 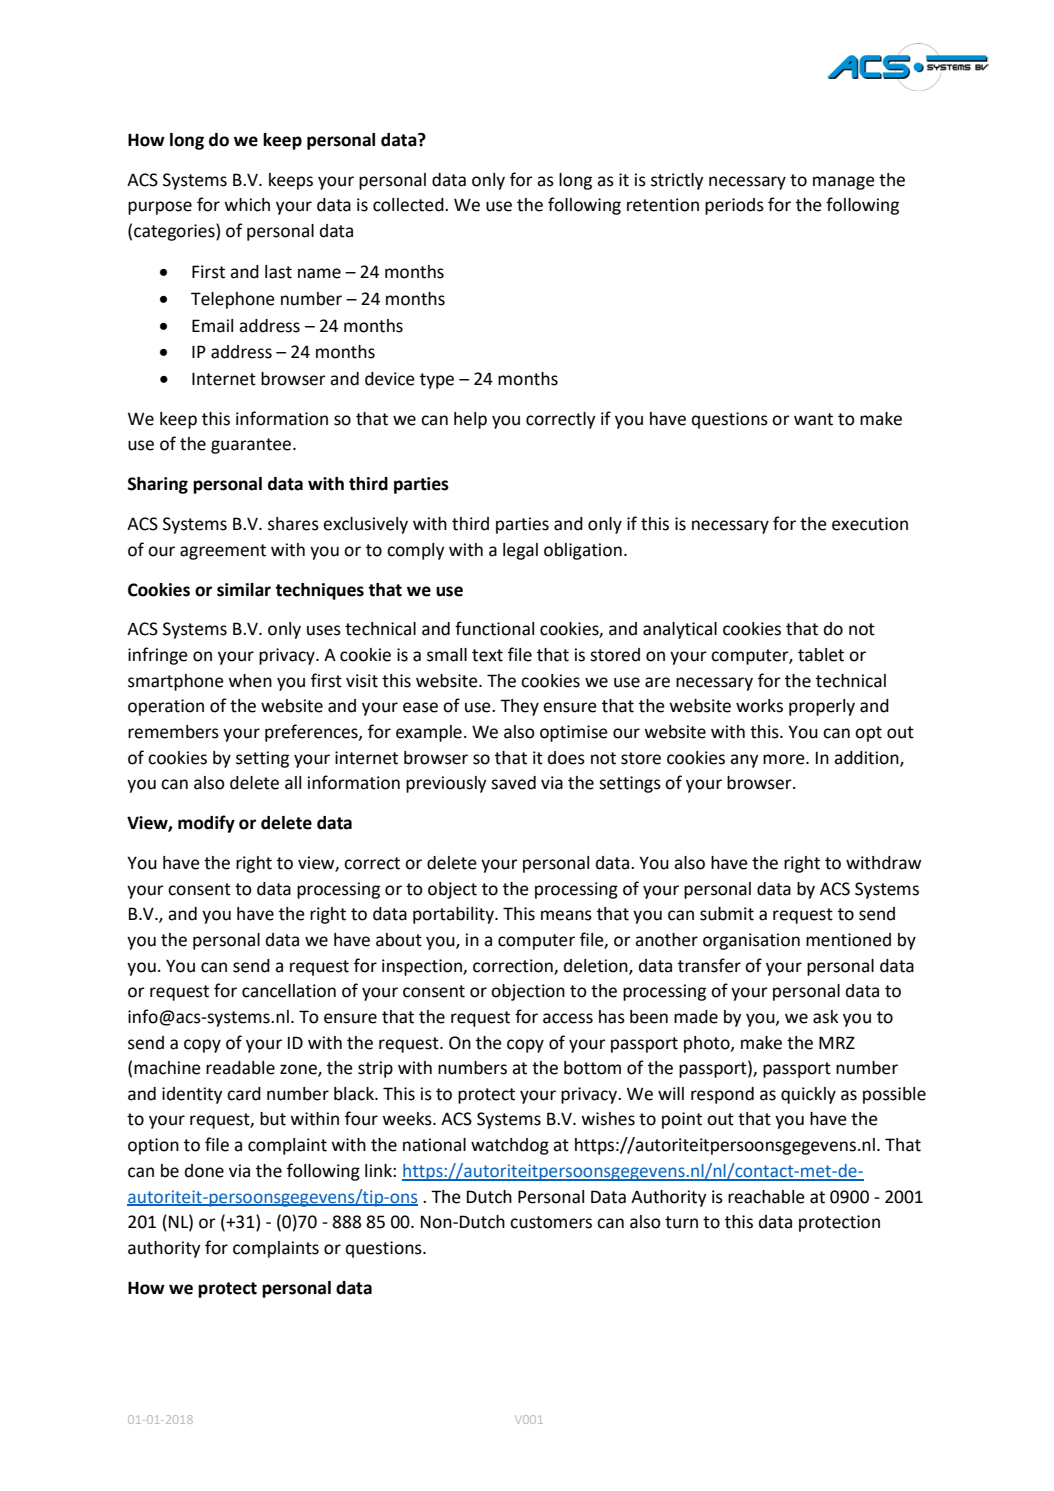 I want to click on want, so click(x=813, y=419).
